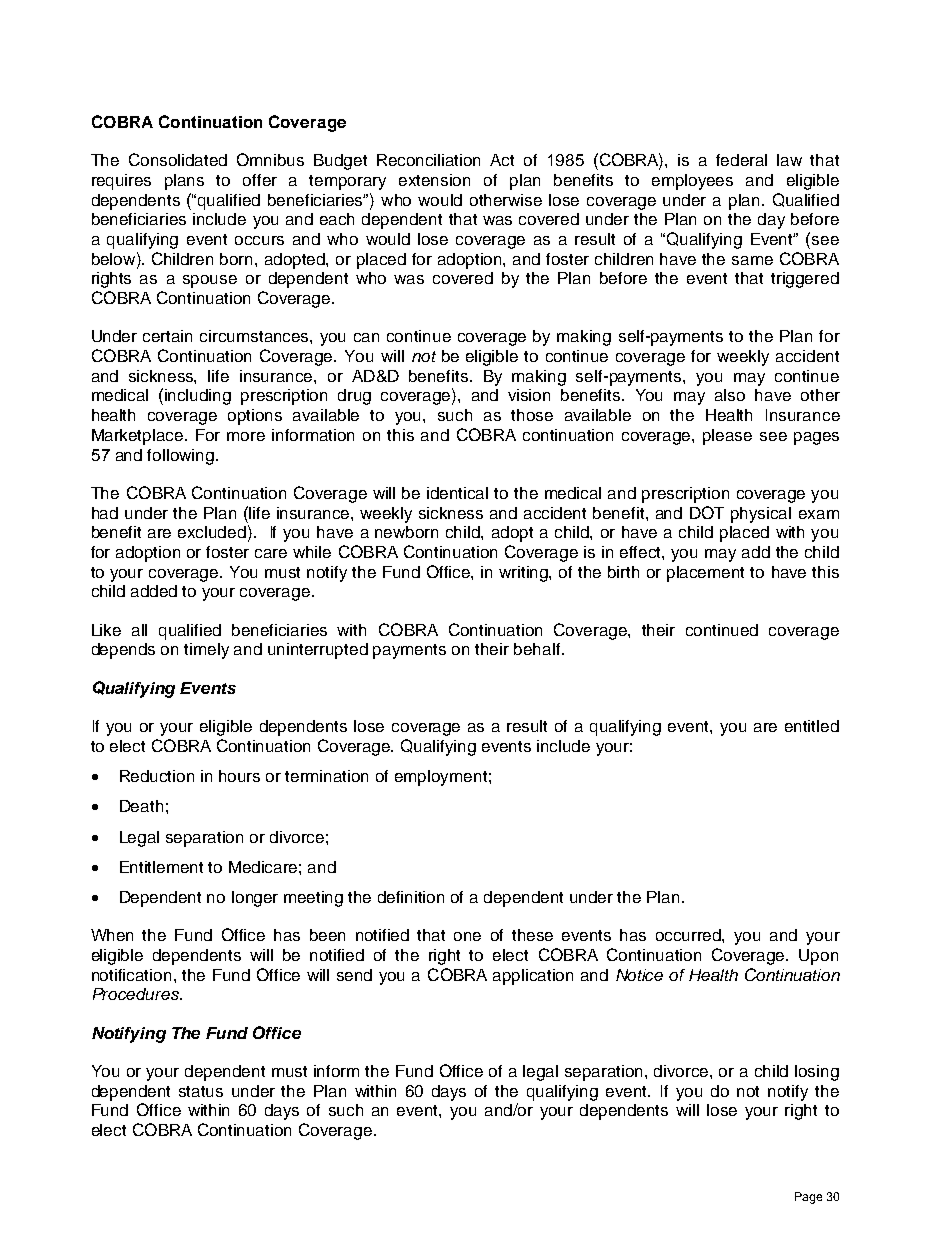 Image resolution: width=952 pixels, height=1233 pixels. Describe the element at coordinates (538, 649) in the screenshot. I see `behalf` at that location.
